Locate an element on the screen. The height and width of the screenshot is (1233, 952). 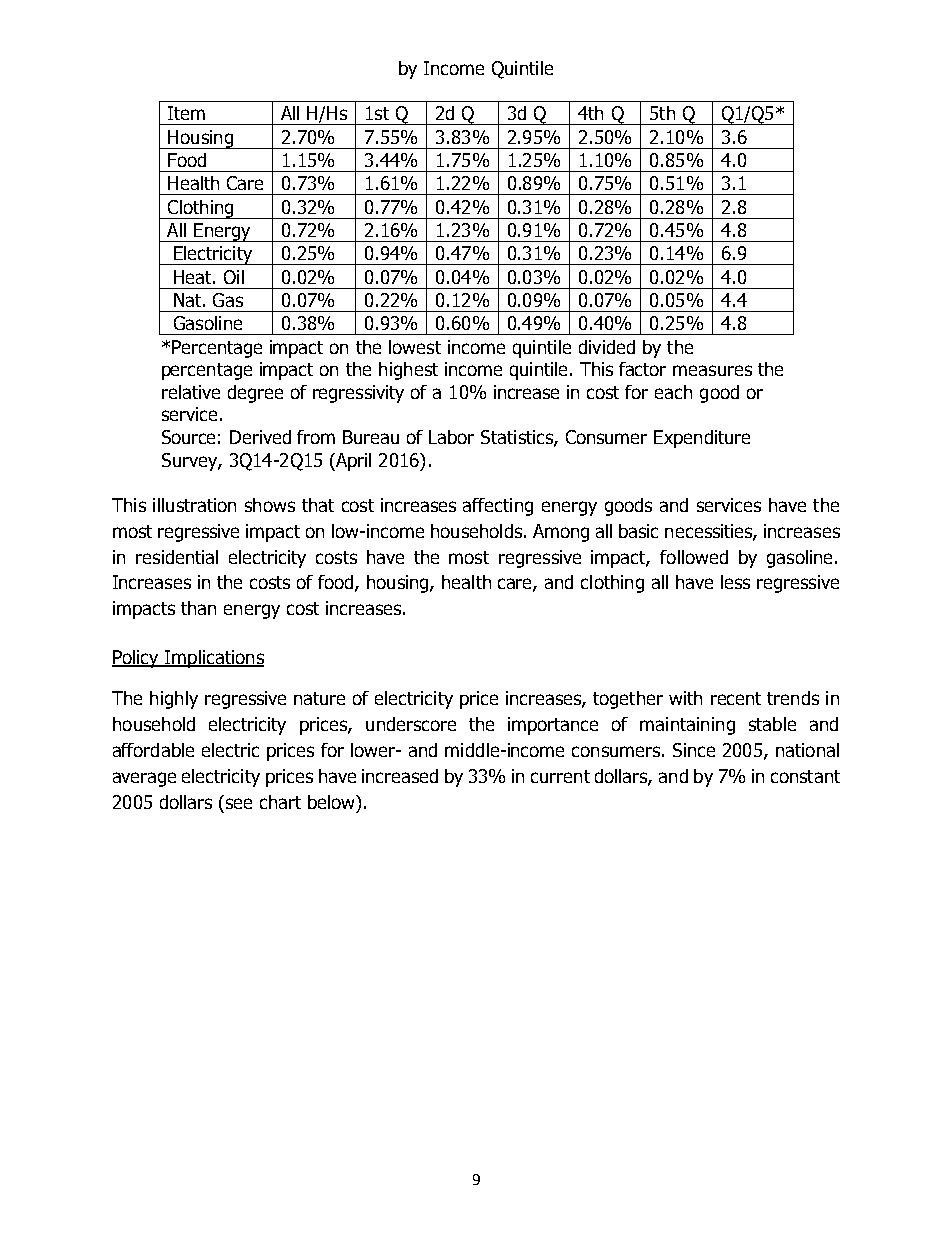
see is located at coordinates (239, 803).
